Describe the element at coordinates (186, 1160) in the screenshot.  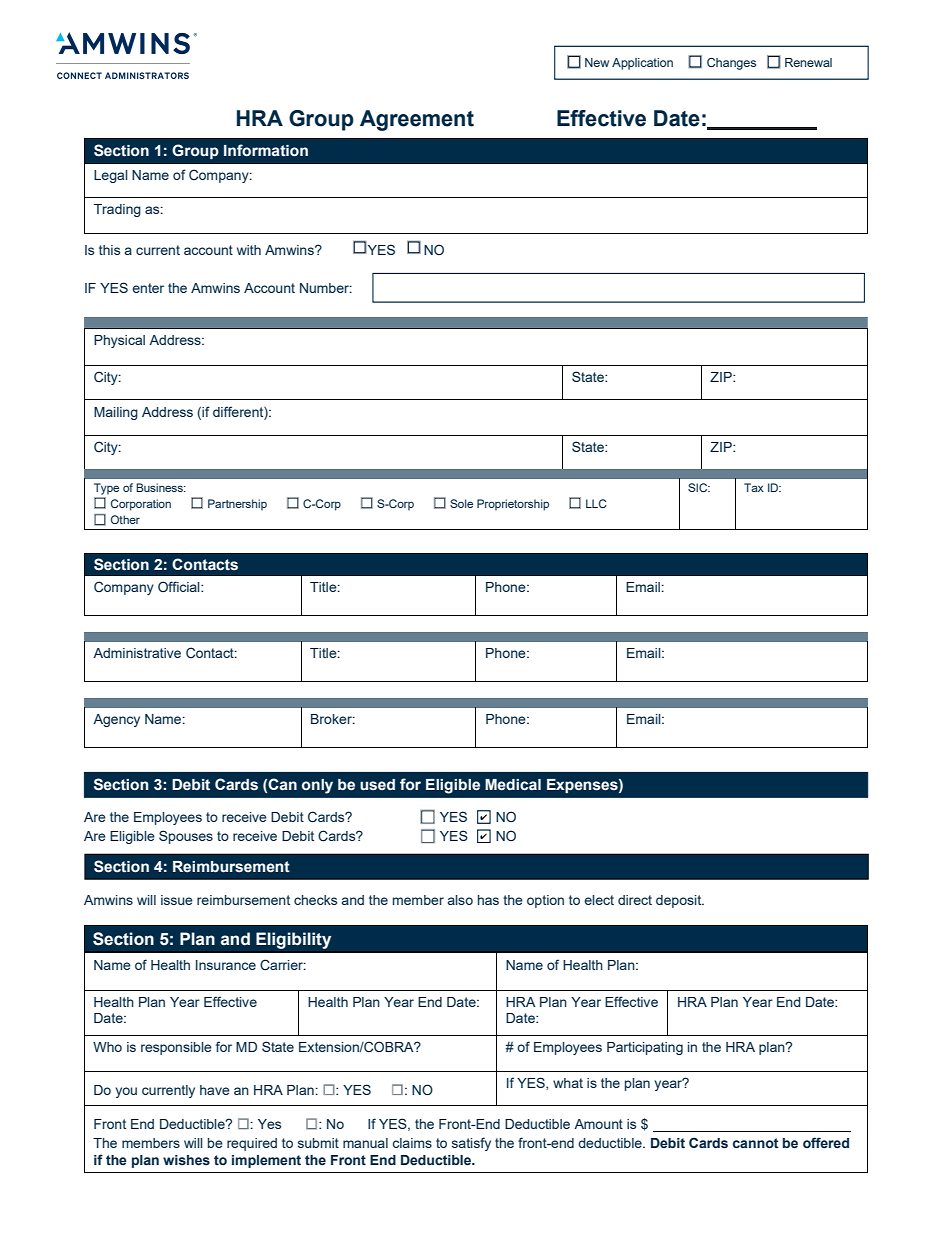
I see `wishes` at that location.
